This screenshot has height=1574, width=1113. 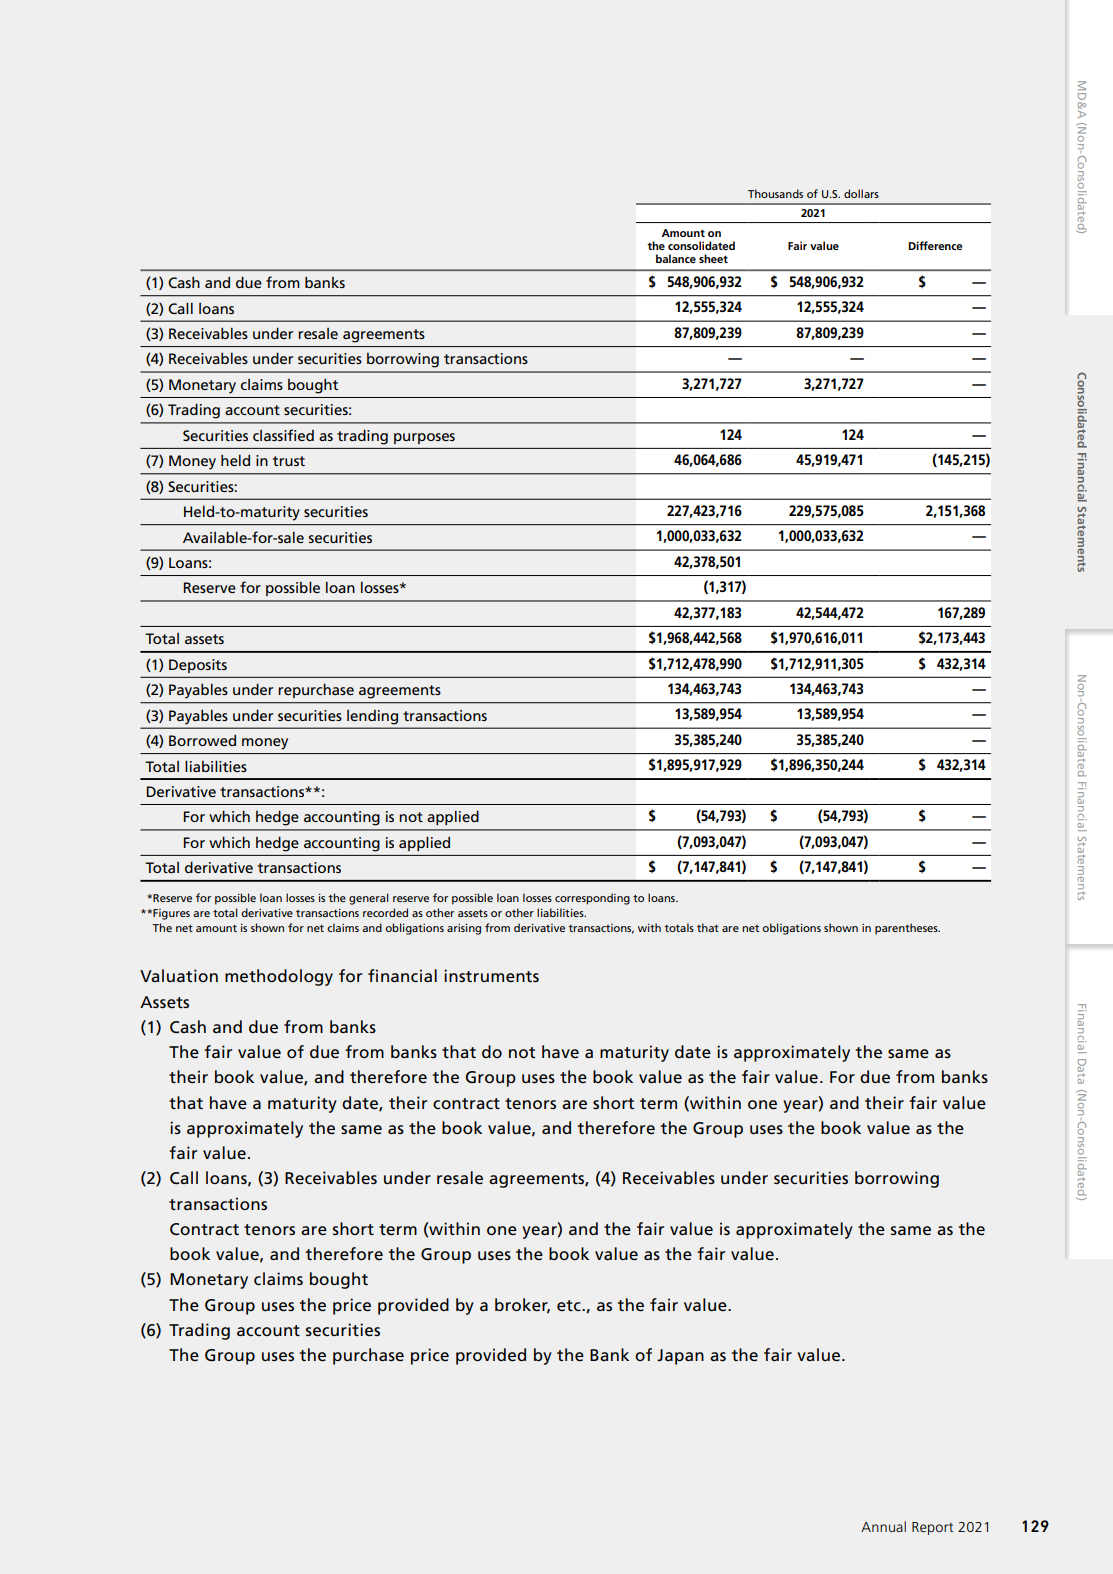 What do you see at coordinates (676, 258) in the screenshot?
I see `balance` at bounding box center [676, 258].
